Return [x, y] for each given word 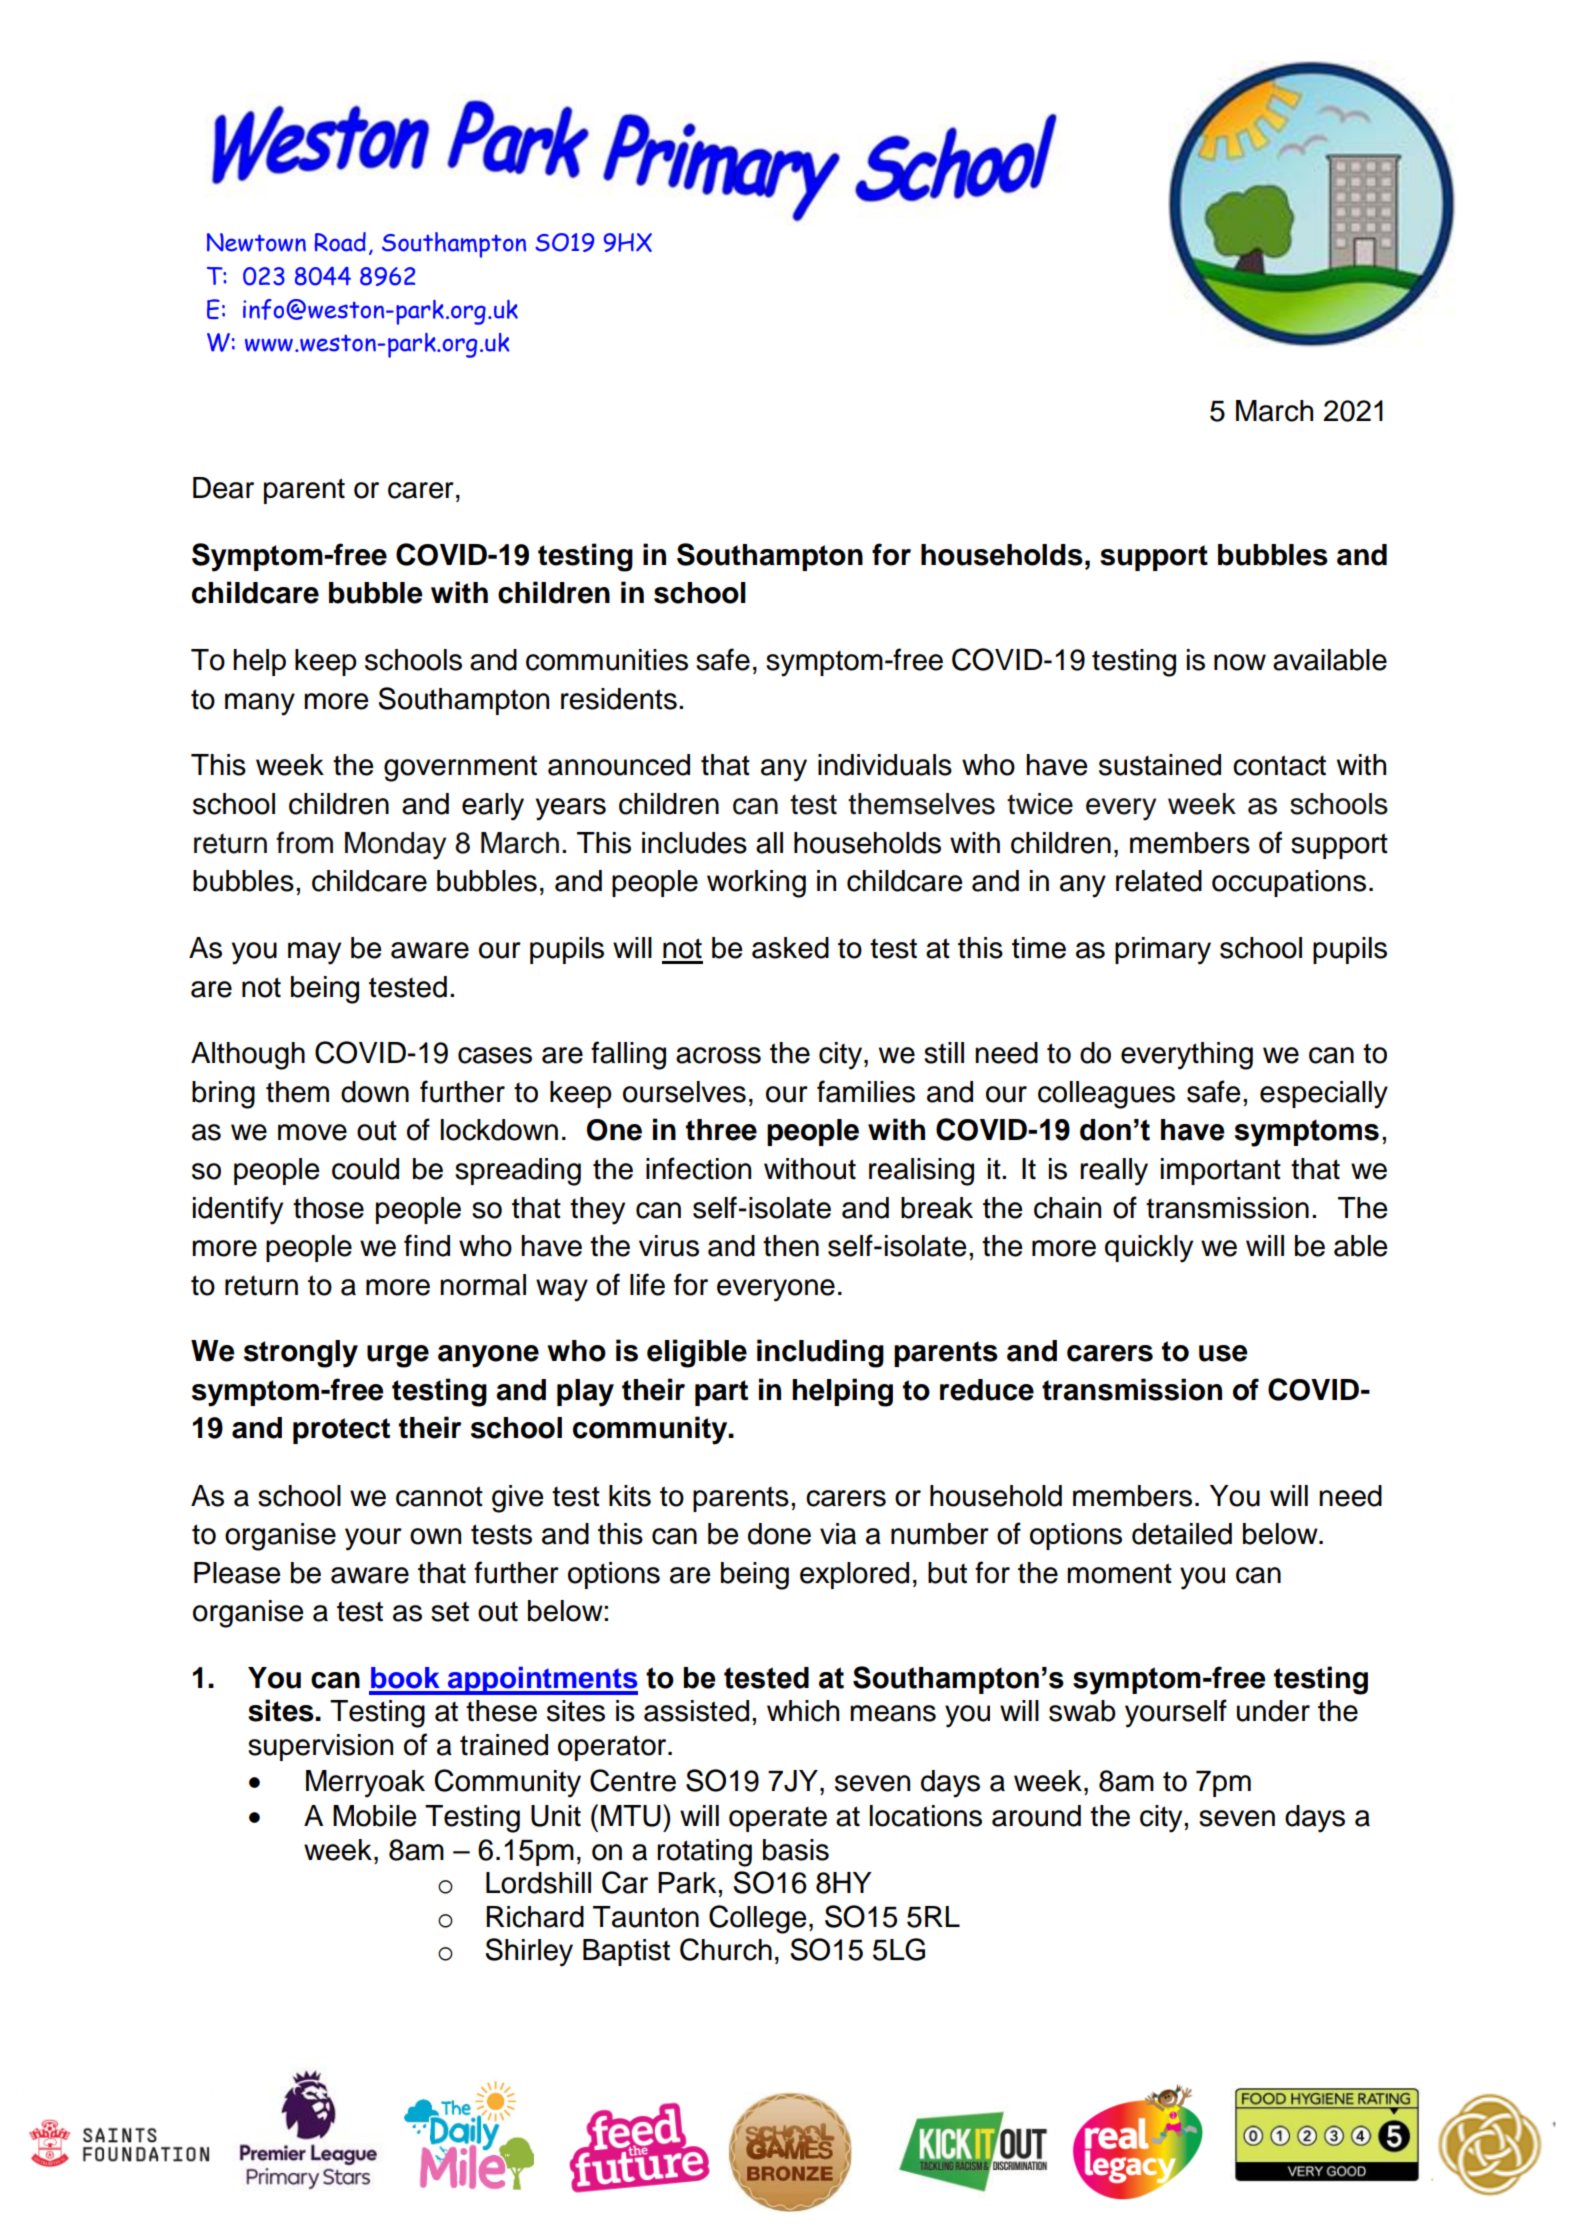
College [758, 1919]
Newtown [256, 242]
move [312, 1132]
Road [340, 242]
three [721, 1130]
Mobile [375, 1816]
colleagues [1106, 1095]
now [1240, 662]
